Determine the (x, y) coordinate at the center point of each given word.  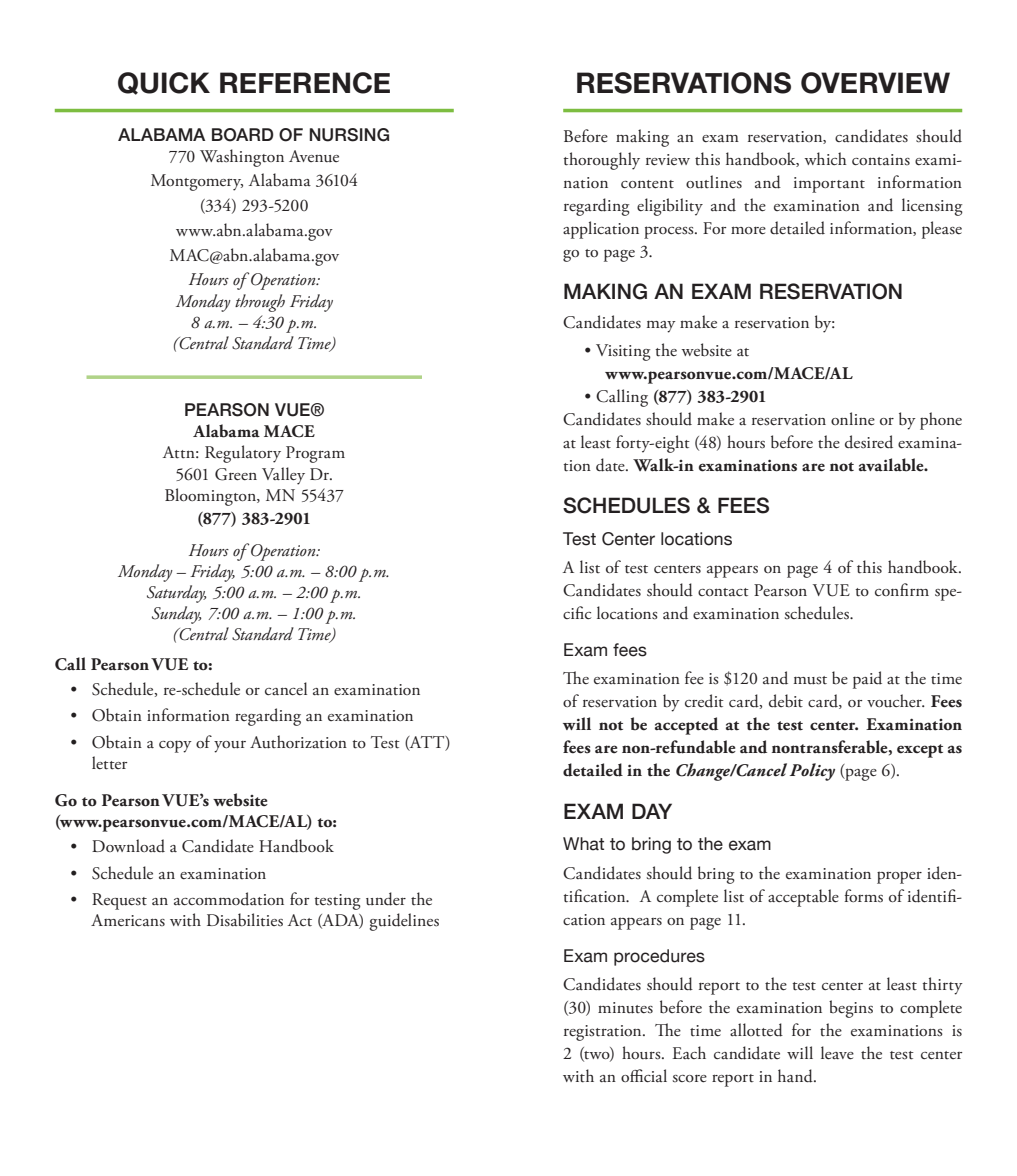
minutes (625, 1008)
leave (837, 1053)
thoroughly (602, 161)
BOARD (243, 135)
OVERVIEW (875, 83)
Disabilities (245, 920)
